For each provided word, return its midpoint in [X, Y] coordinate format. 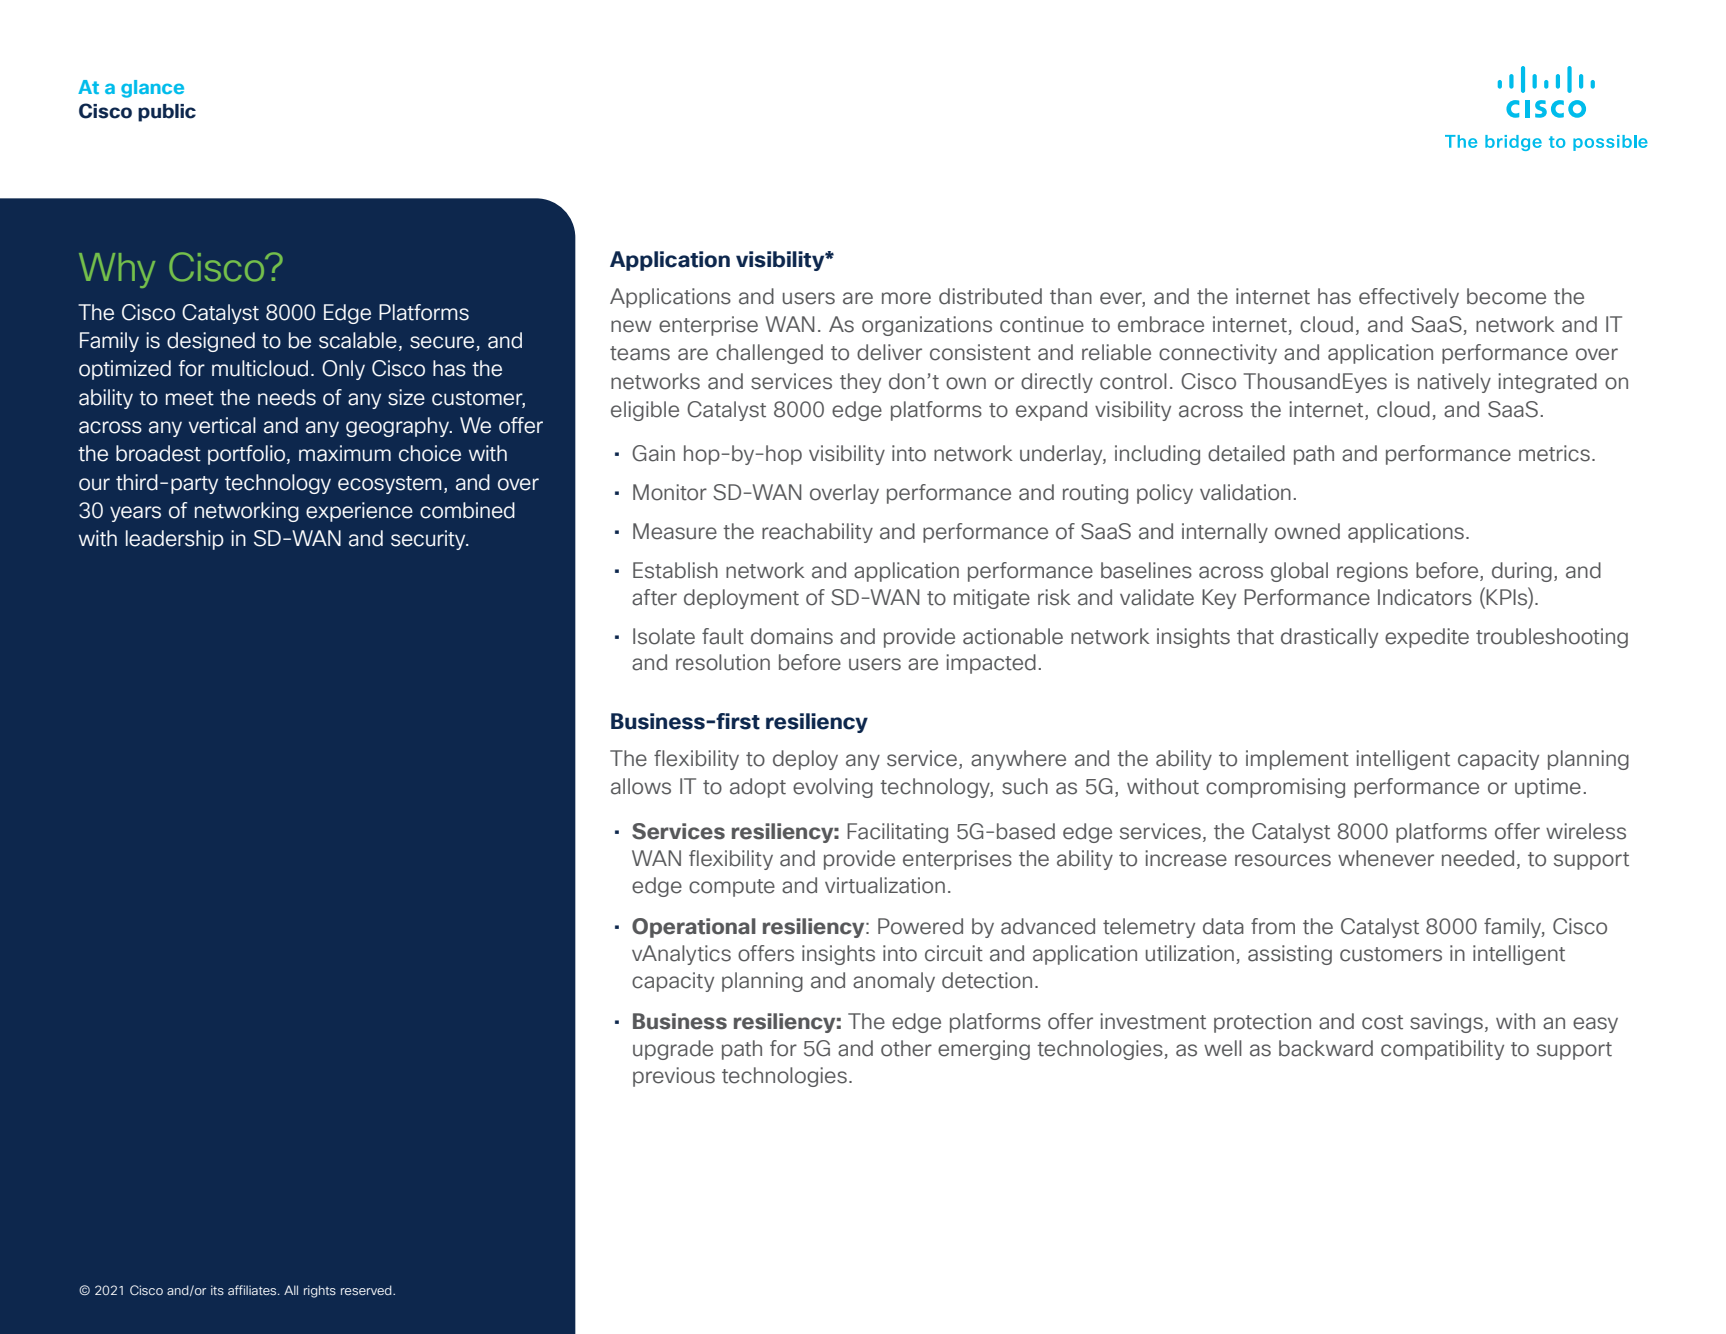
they [860, 383]
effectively [1409, 298]
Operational [694, 928]
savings [1446, 1023]
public [167, 113]
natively [1454, 383]
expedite [1427, 638]
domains [792, 636]
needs [287, 397]
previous [674, 1077]
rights [320, 1291]
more [906, 298]
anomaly [894, 982]
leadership [175, 540]
